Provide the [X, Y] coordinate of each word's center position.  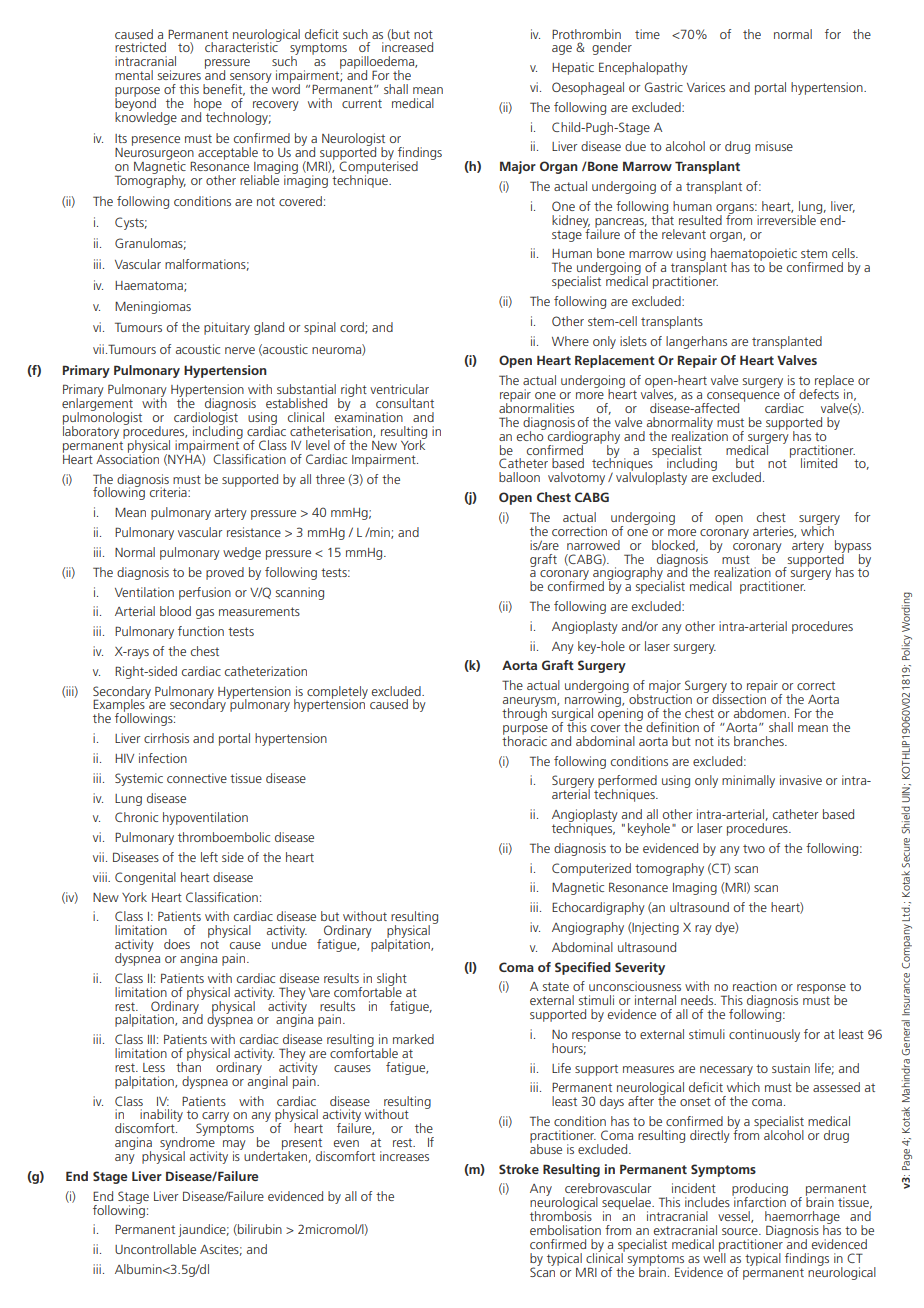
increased [407, 46]
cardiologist [206, 419]
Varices [706, 87]
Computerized [591, 869]
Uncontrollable [155, 1249]
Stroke [519, 1169]
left [209, 857]
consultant [405, 403]
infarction [759, 1201]
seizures [179, 75]
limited [819, 463]
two [754, 848]
